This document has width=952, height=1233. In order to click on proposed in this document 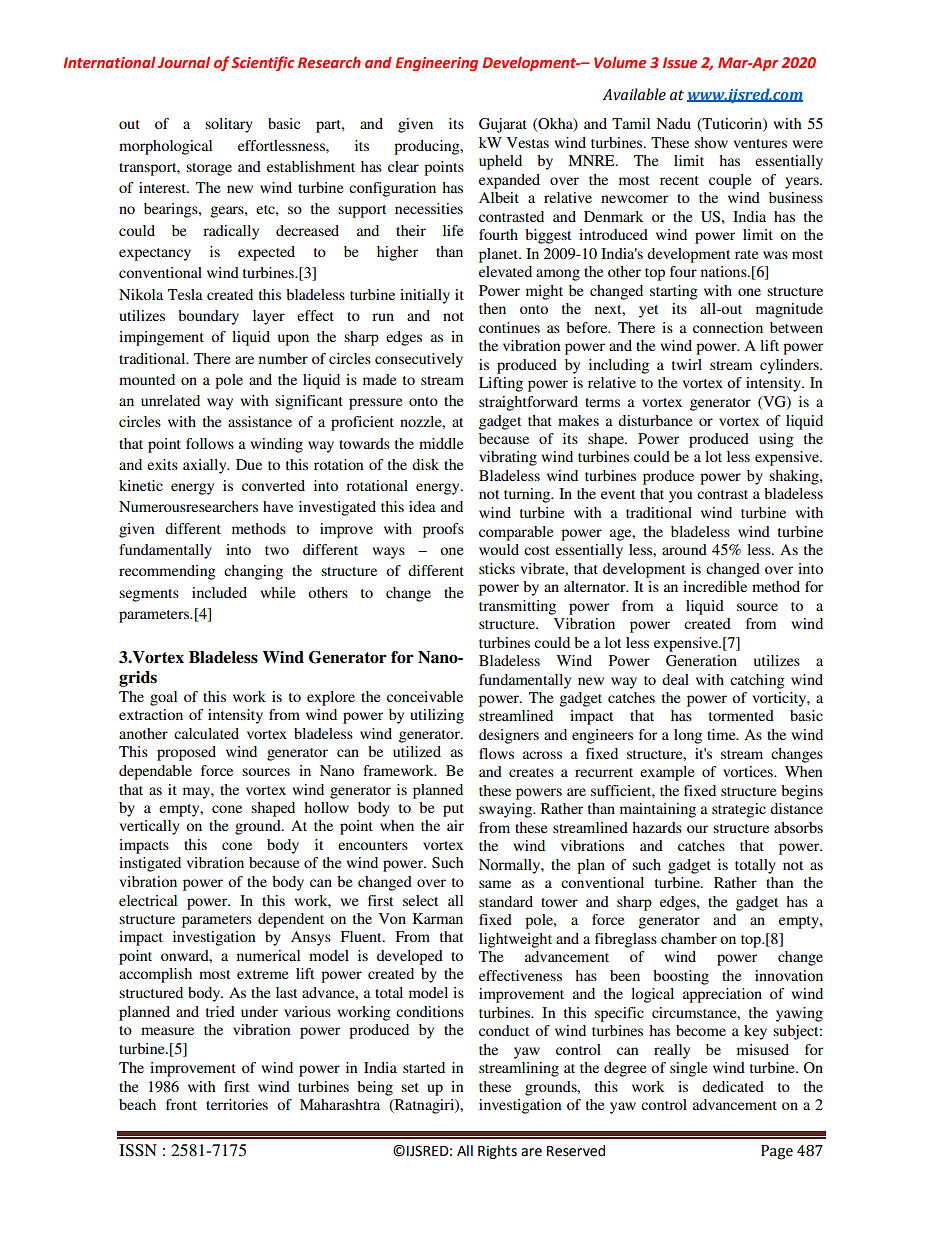, I will do `click(186, 753)`.
